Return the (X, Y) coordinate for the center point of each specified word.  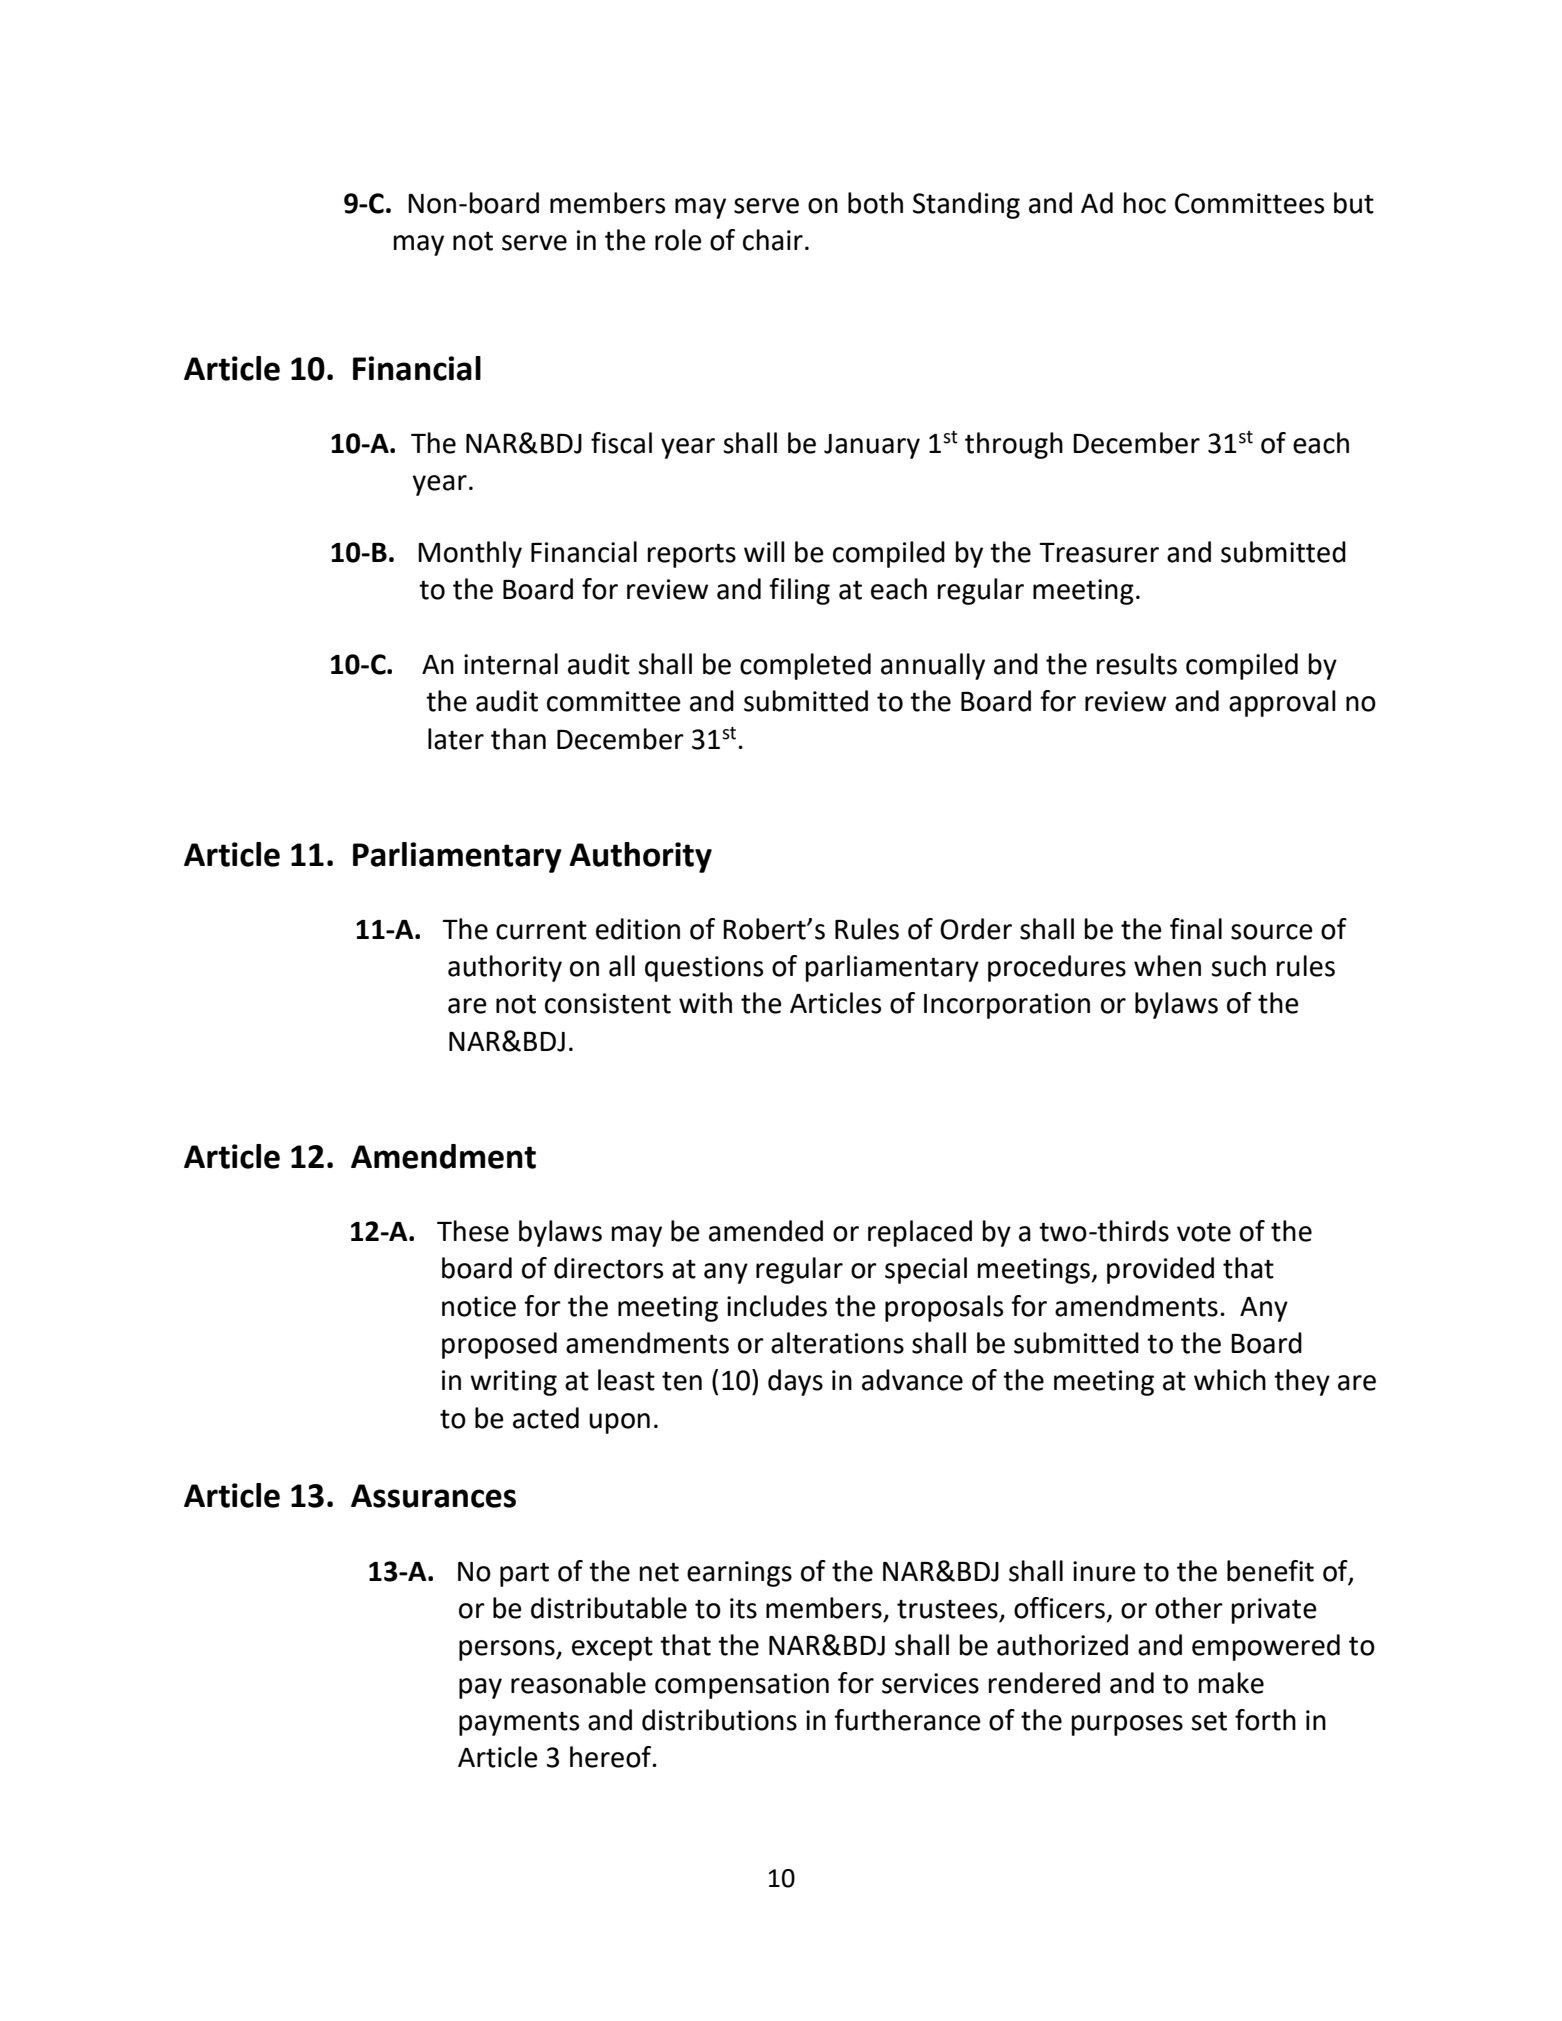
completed (805, 666)
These (473, 1231)
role (678, 240)
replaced (920, 1233)
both (875, 203)
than (518, 739)
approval (1282, 703)
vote (1204, 1232)
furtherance (907, 1720)
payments (519, 1724)
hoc (1145, 203)
